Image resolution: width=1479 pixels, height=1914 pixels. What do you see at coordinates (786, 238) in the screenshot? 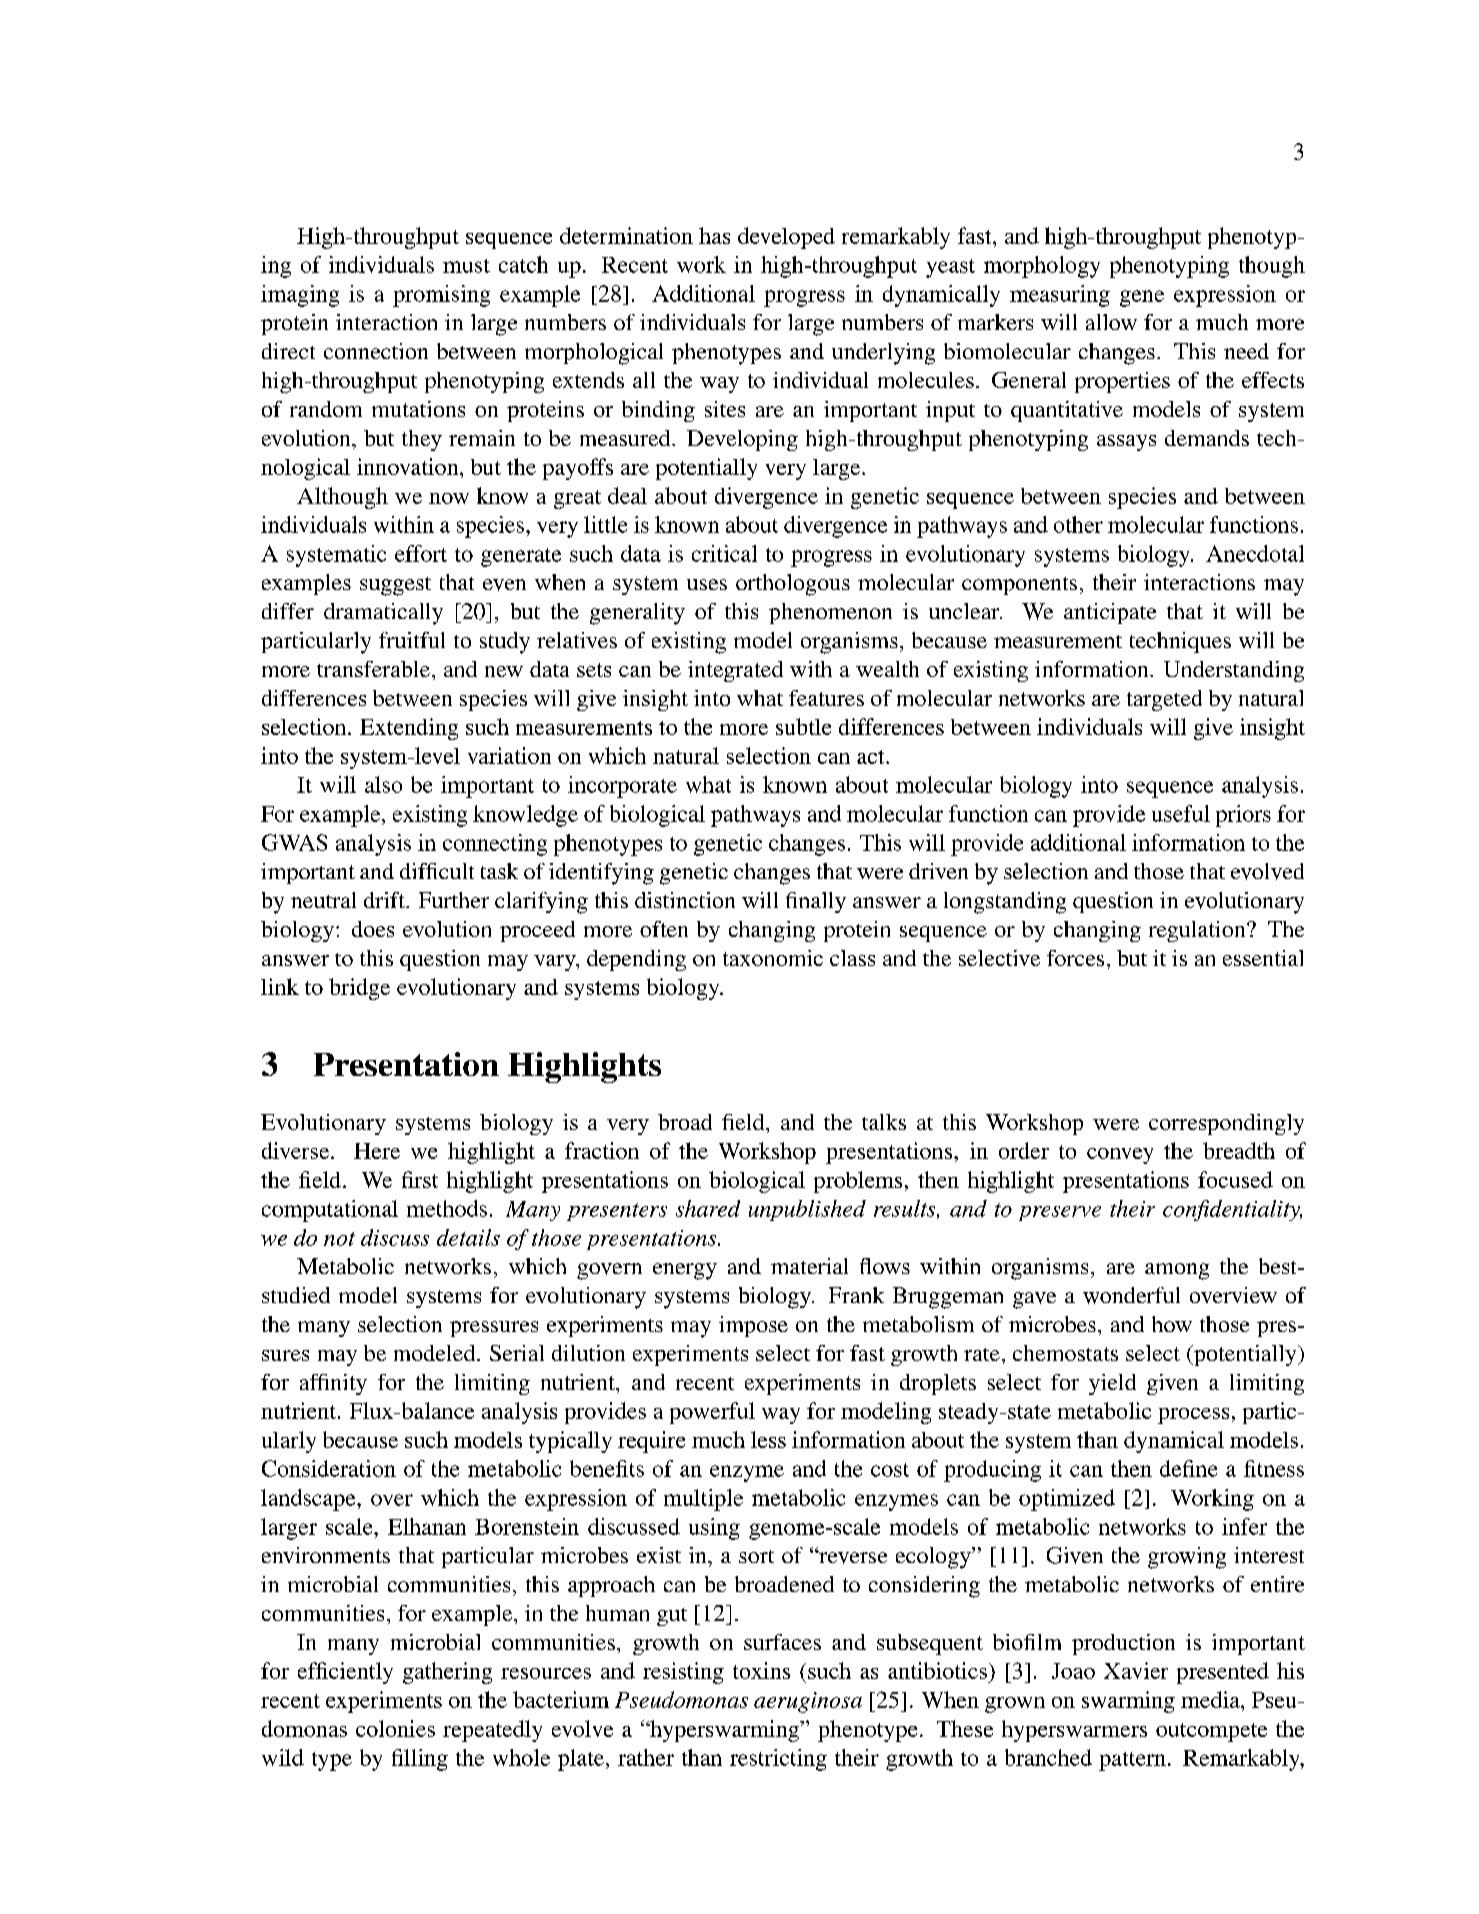
I see `developed` at bounding box center [786, 238].
